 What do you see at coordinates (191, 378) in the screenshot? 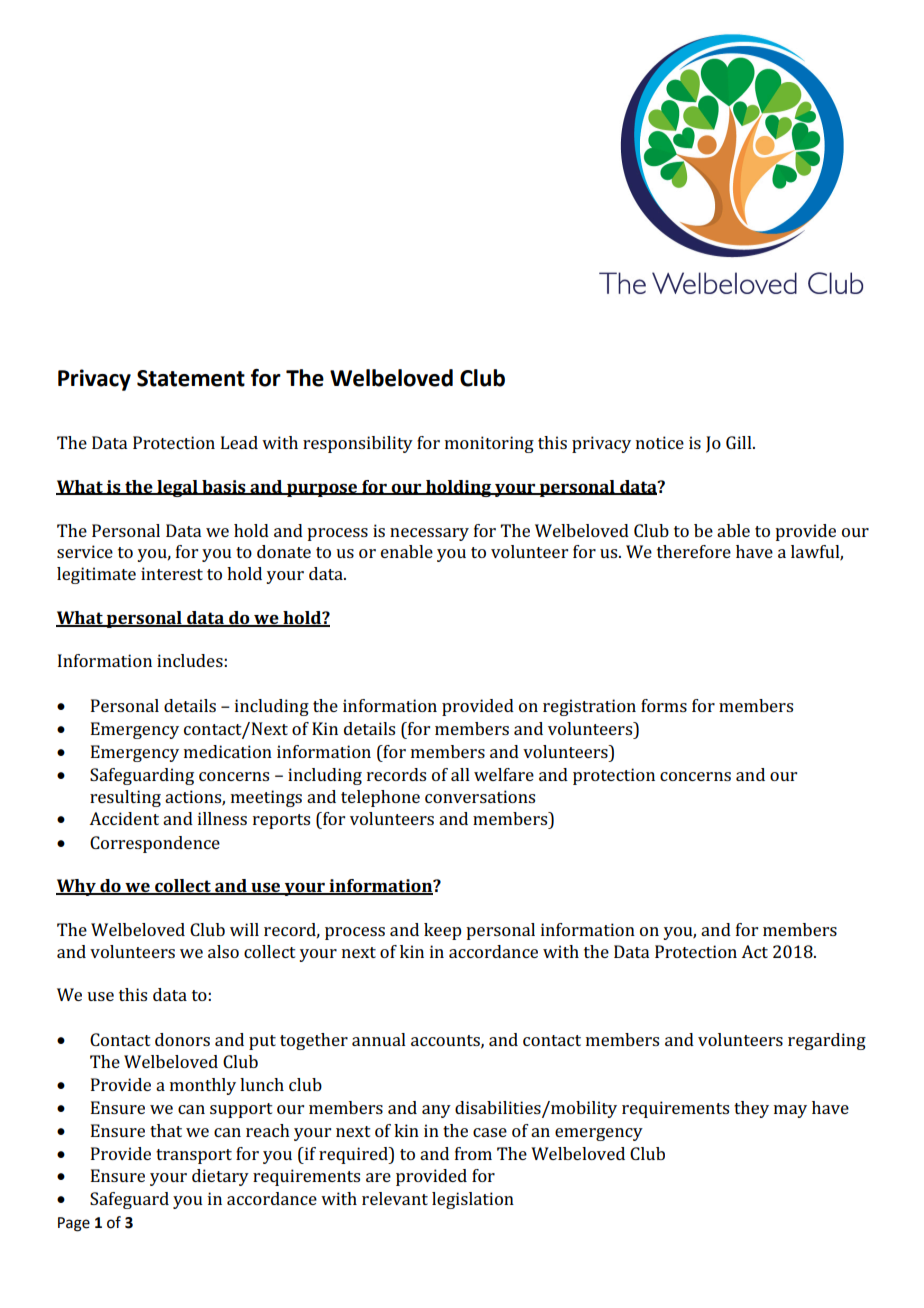
I see `Statement` at bounding box center [191, 378].
